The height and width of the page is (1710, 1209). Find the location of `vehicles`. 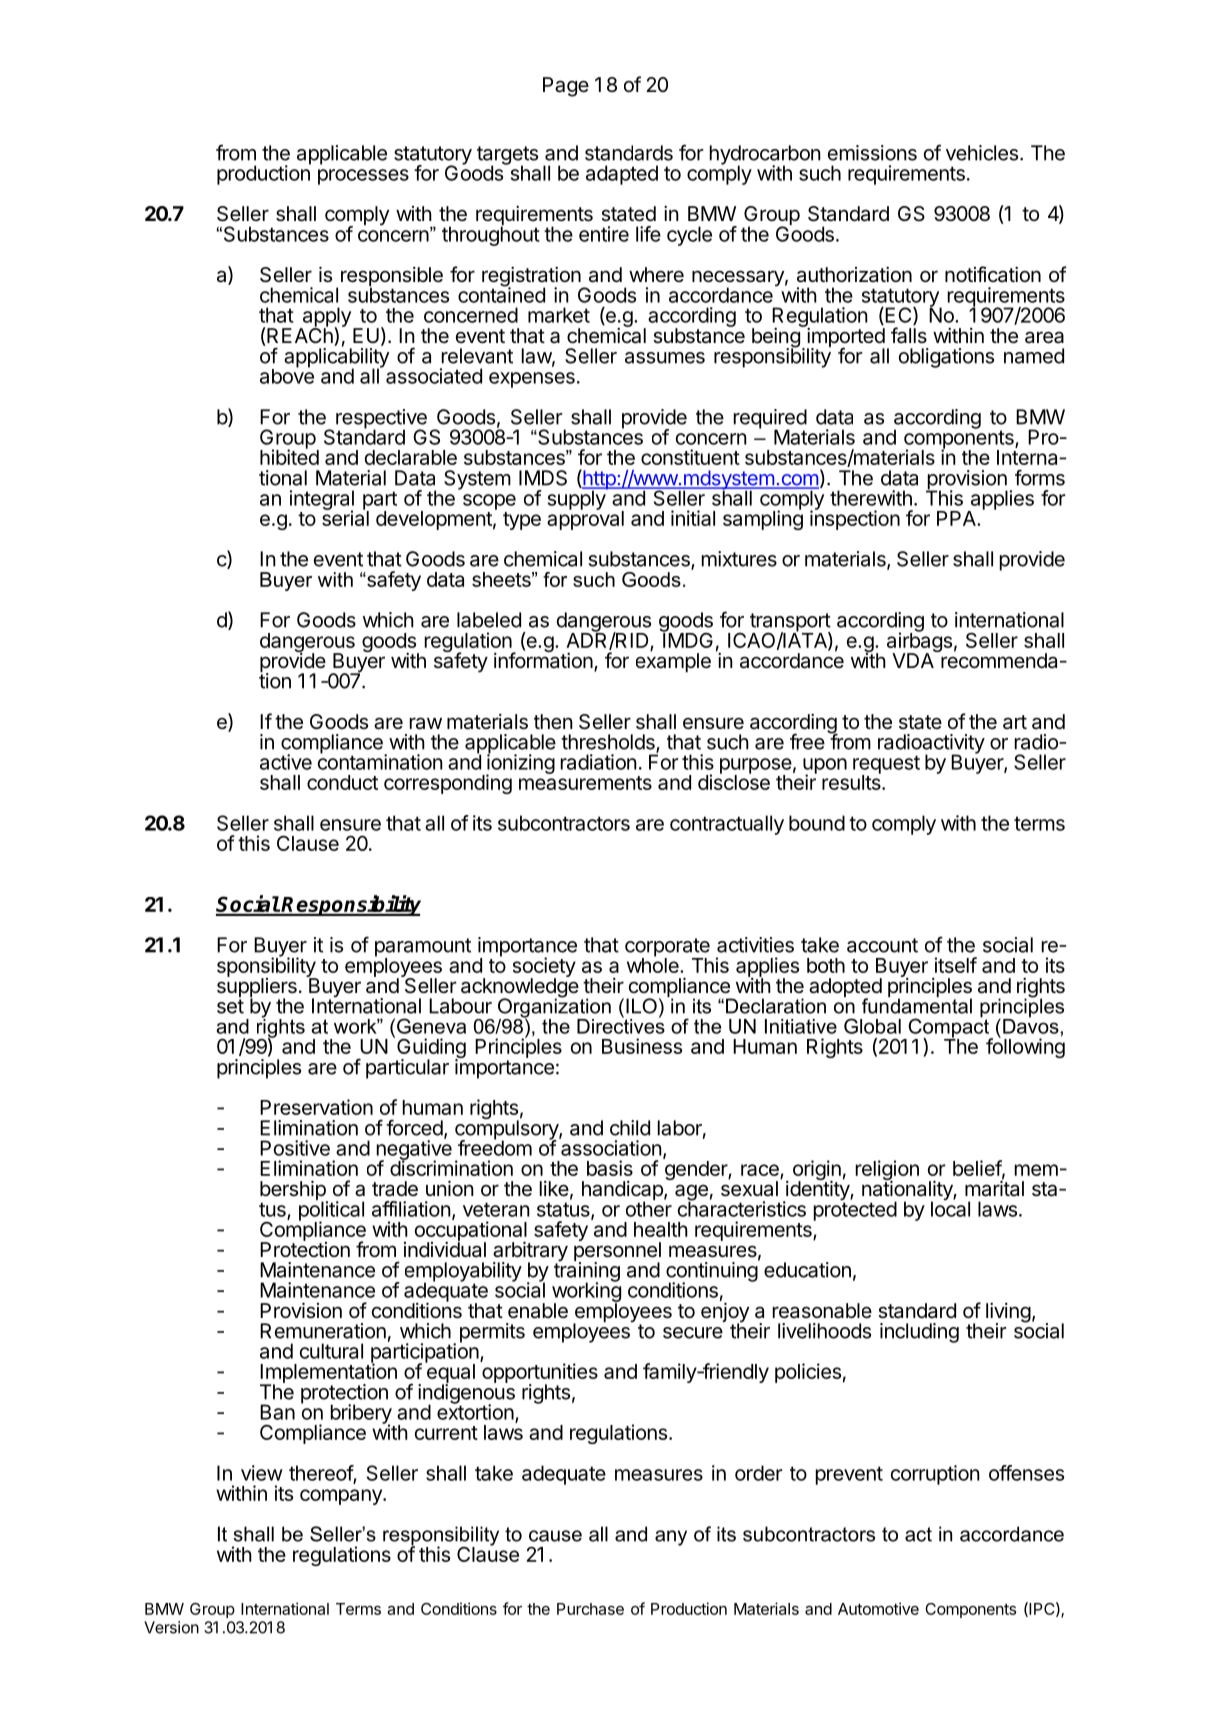

vehicles is located at coordinates (982, 153).
